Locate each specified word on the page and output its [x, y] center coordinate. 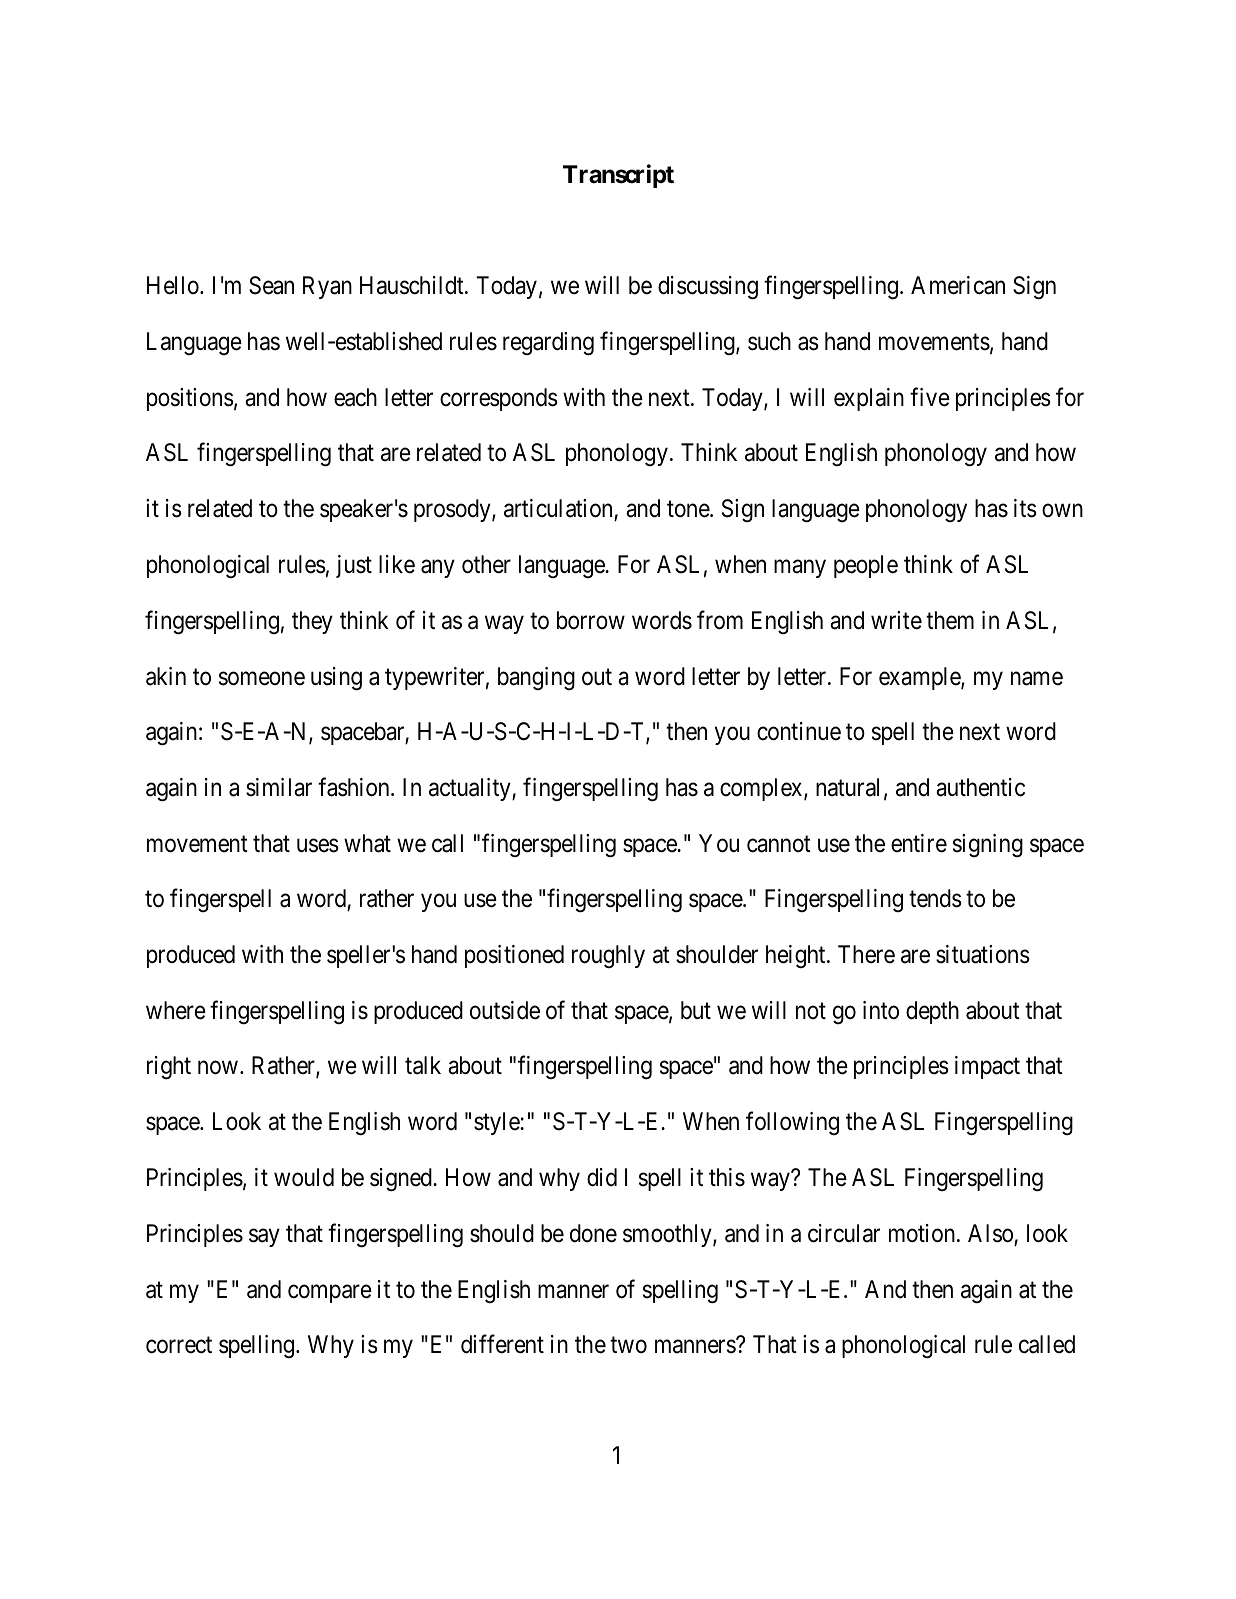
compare [330, 1293]
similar [279, 787]
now [218, 1068]
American [958, 285]
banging [536, 678]
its [1025, 508]
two [628, 1345]
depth [932, 1012]
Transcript [618, 176]
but [696, 1010]
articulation [558, 508]
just [354, 566]
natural [847, 787]
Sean [271, 285]
